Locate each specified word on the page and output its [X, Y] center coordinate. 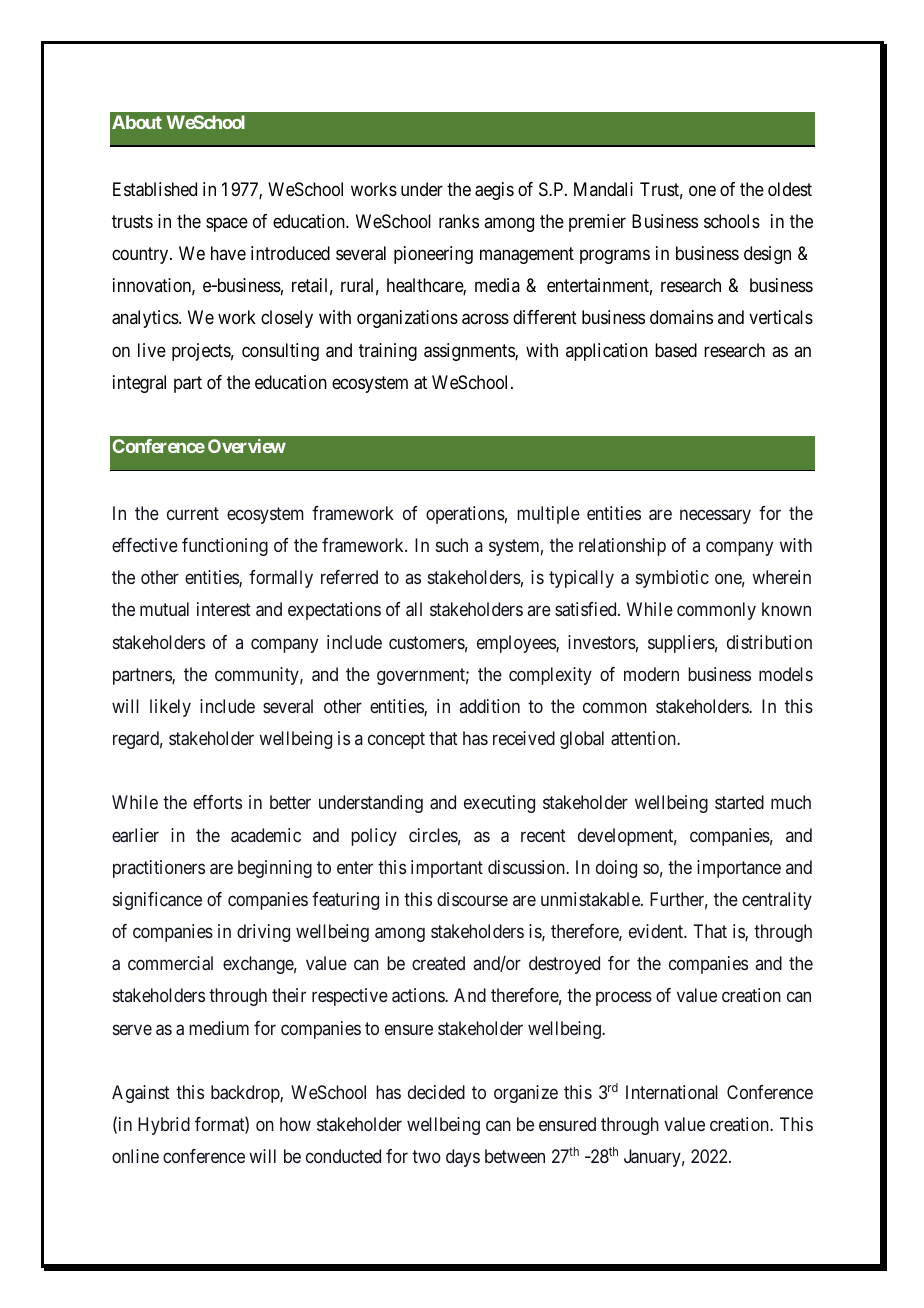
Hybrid [164, 1126]
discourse [472, 899]
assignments [470, 352]
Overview [247, 446]
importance [739, 869]
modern [651, 674]
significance [157, 901]
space [227, 224]
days [463, 1158]
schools [732, 221]
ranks [459, 221]
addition [489, 706]
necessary [715, 517]
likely [170, 708]
